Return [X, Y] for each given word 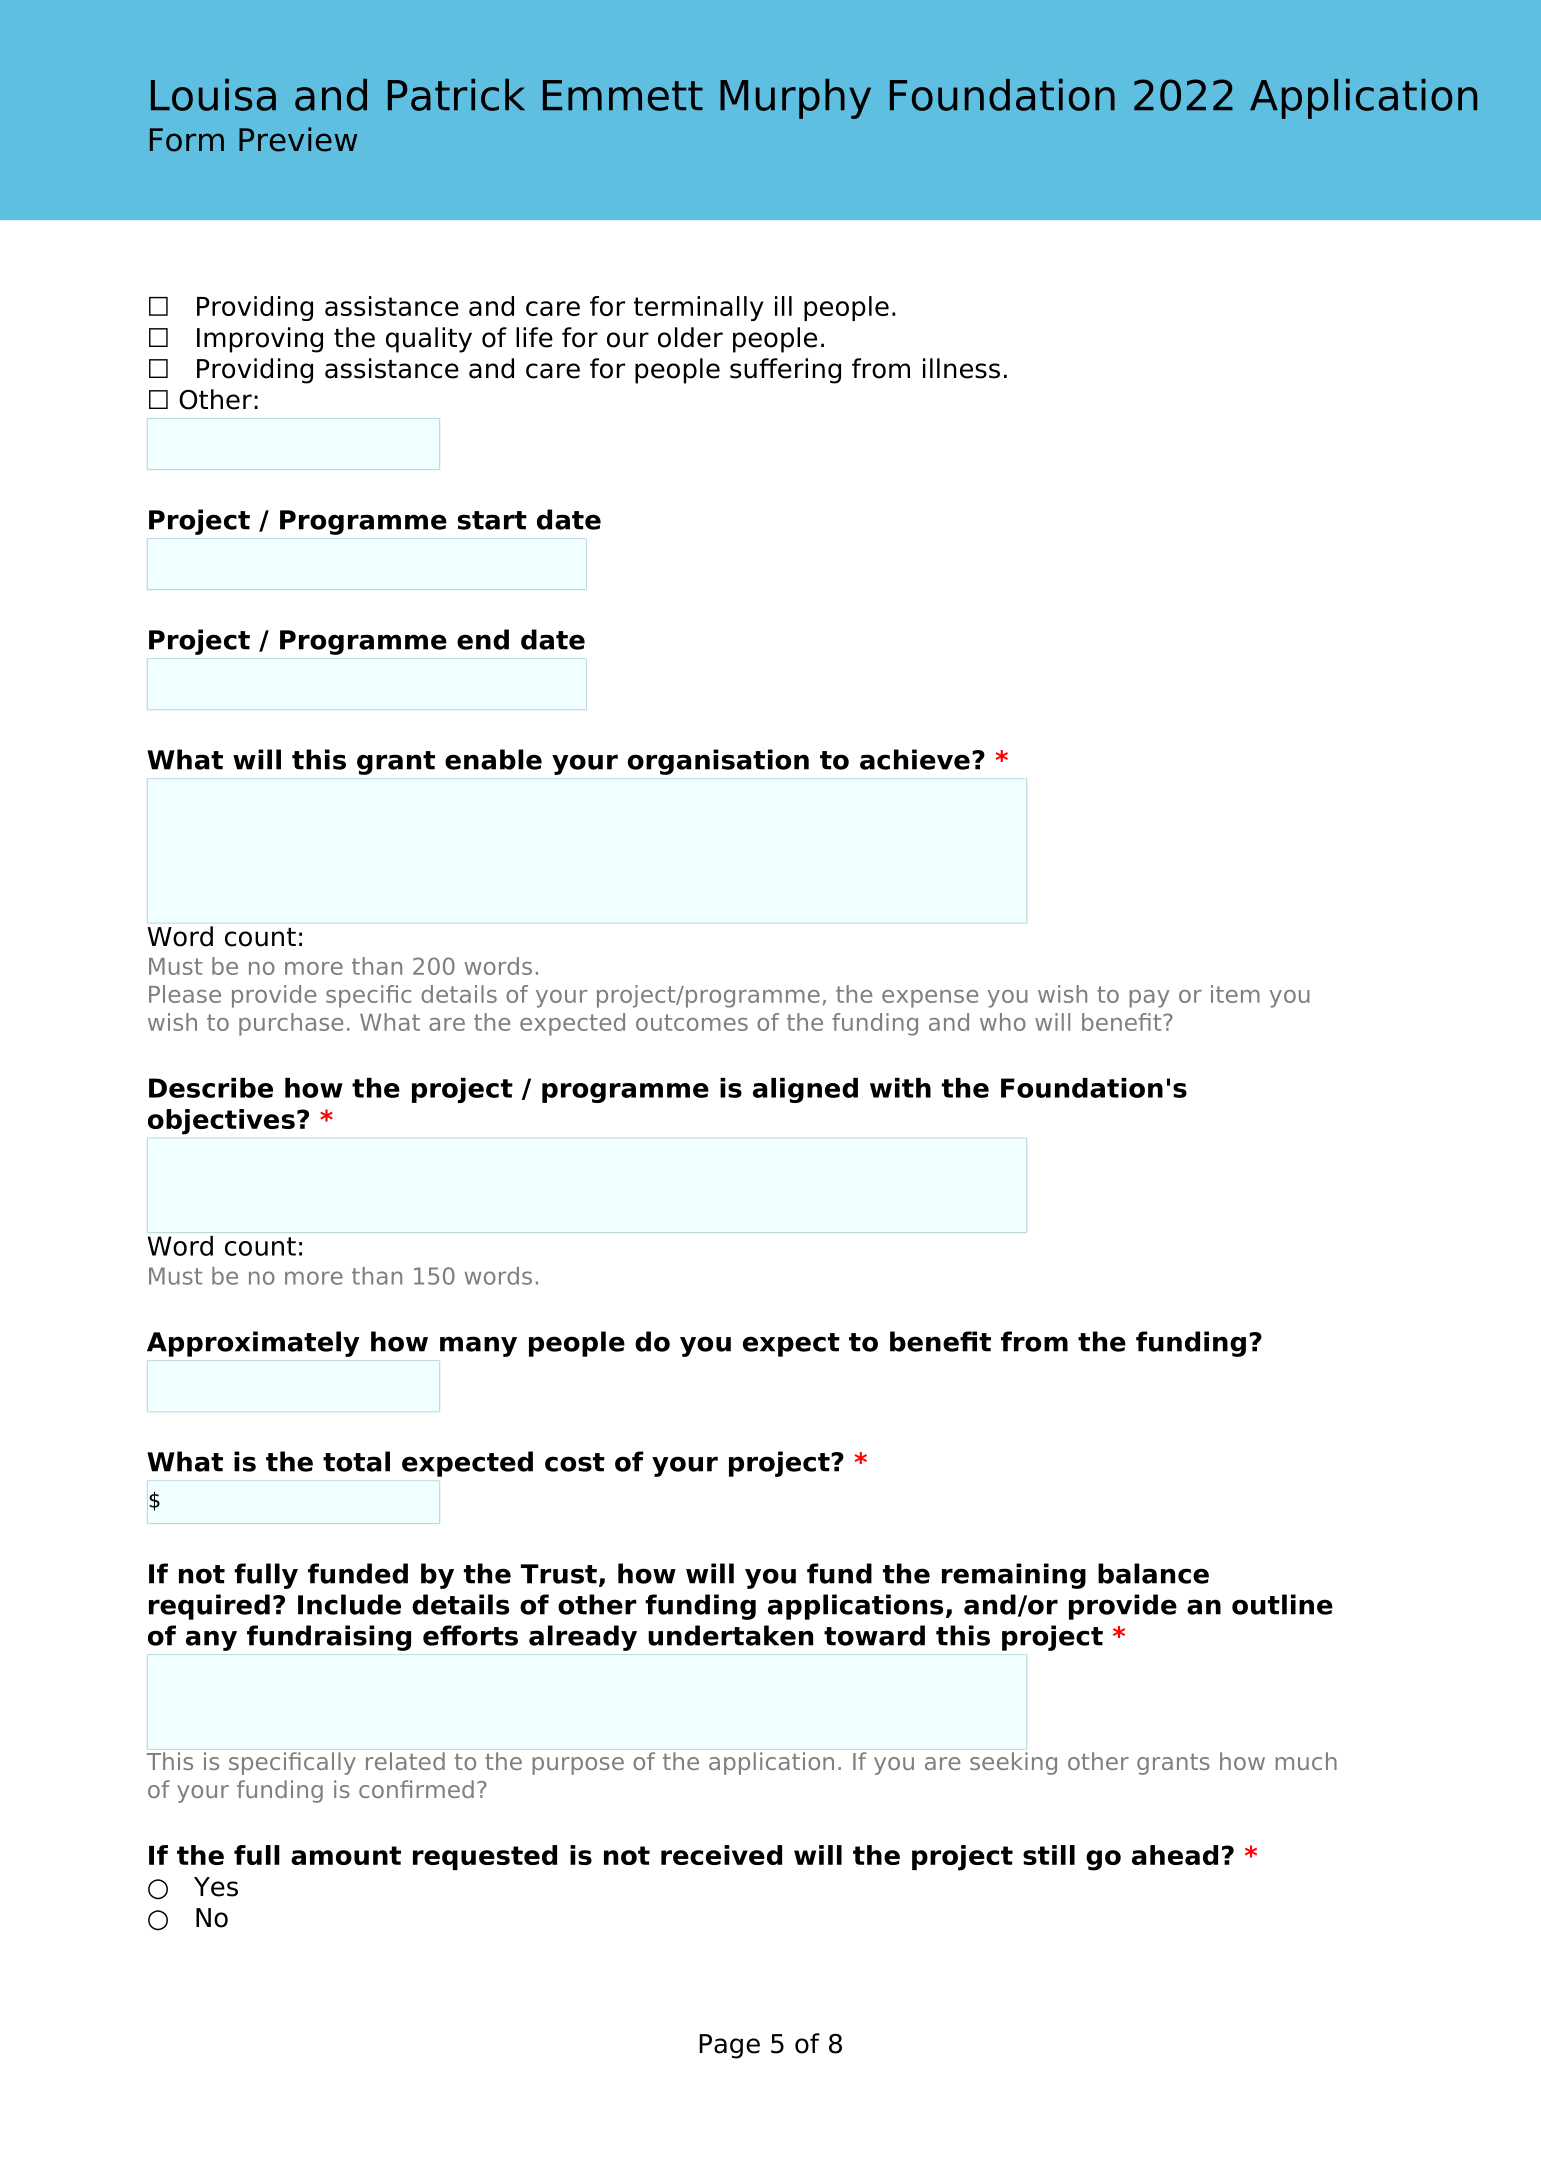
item [1235, 994]
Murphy [795, 99]
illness [961, 368]
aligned [805, 1090]
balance [1153, 1573]
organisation [718, 762]
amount [346, 1855]
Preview [298, 139]
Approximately [253, 1344]
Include [349, 1604]
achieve [915, 759]
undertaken [730, 1635]
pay [1149, 999]
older [690, 337]
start [492, 520]
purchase [291, 1024]
